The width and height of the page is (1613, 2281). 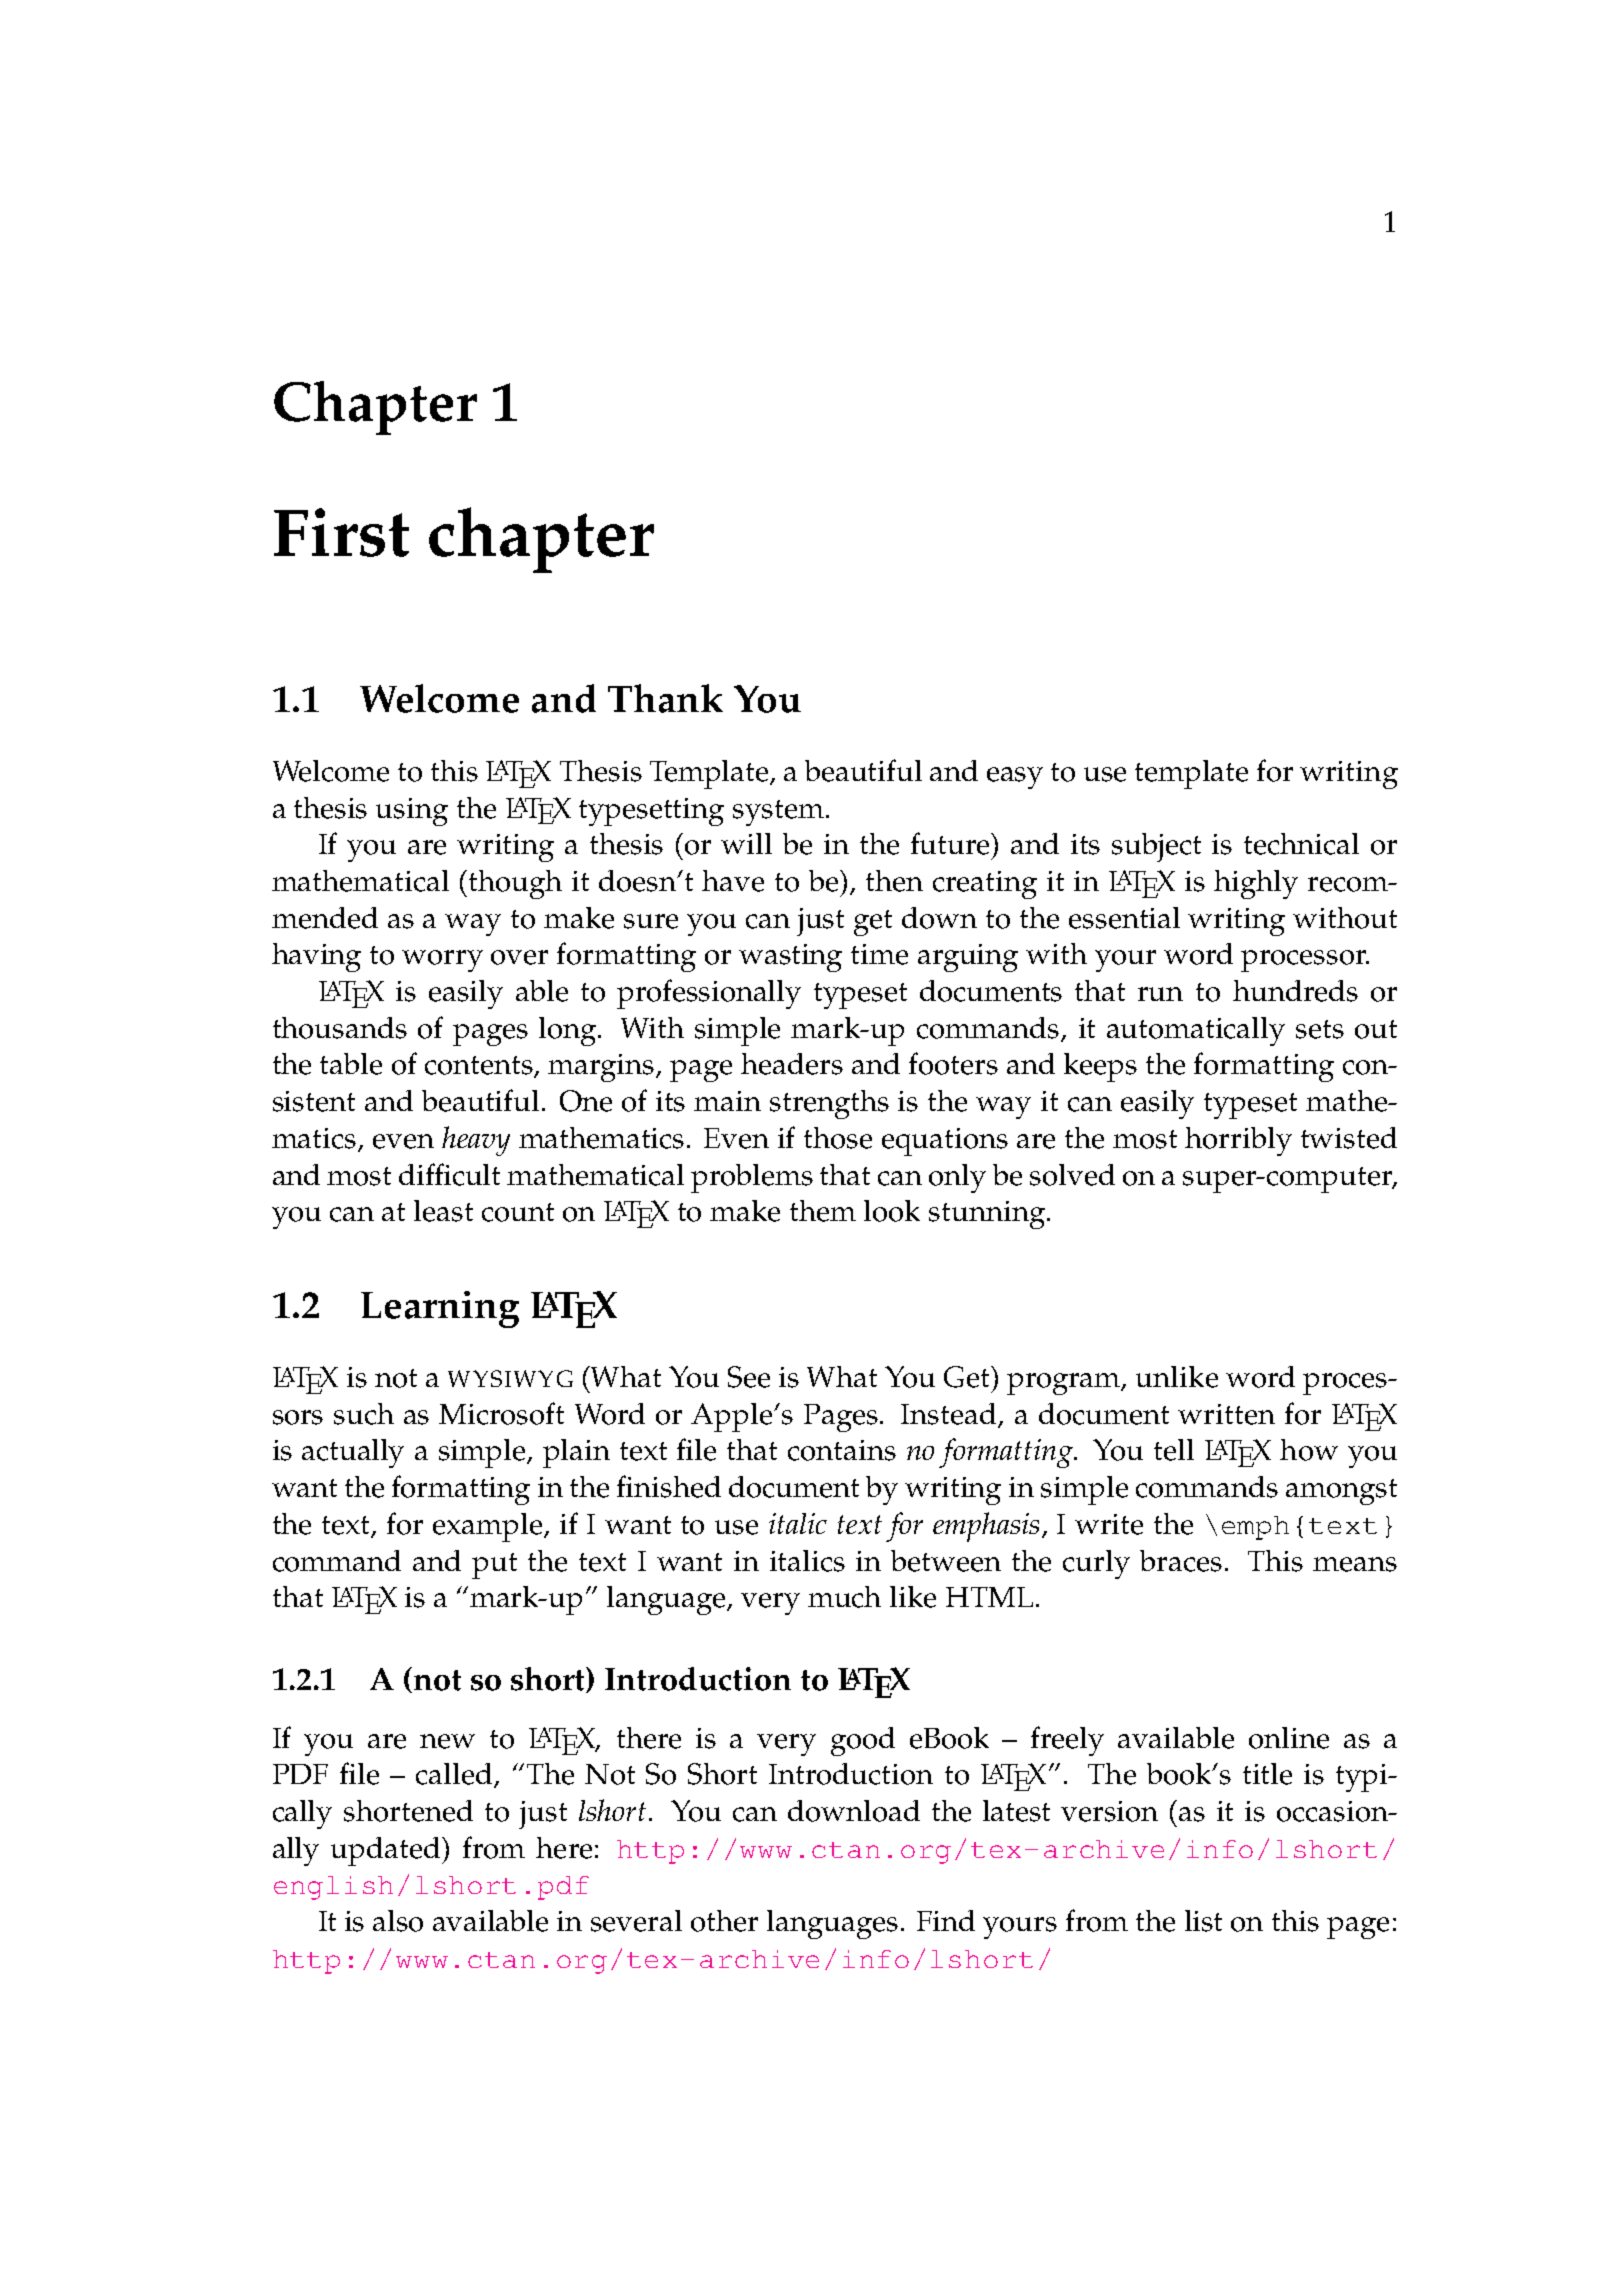 I want to click on Thank, so click(x=665, y=698).
